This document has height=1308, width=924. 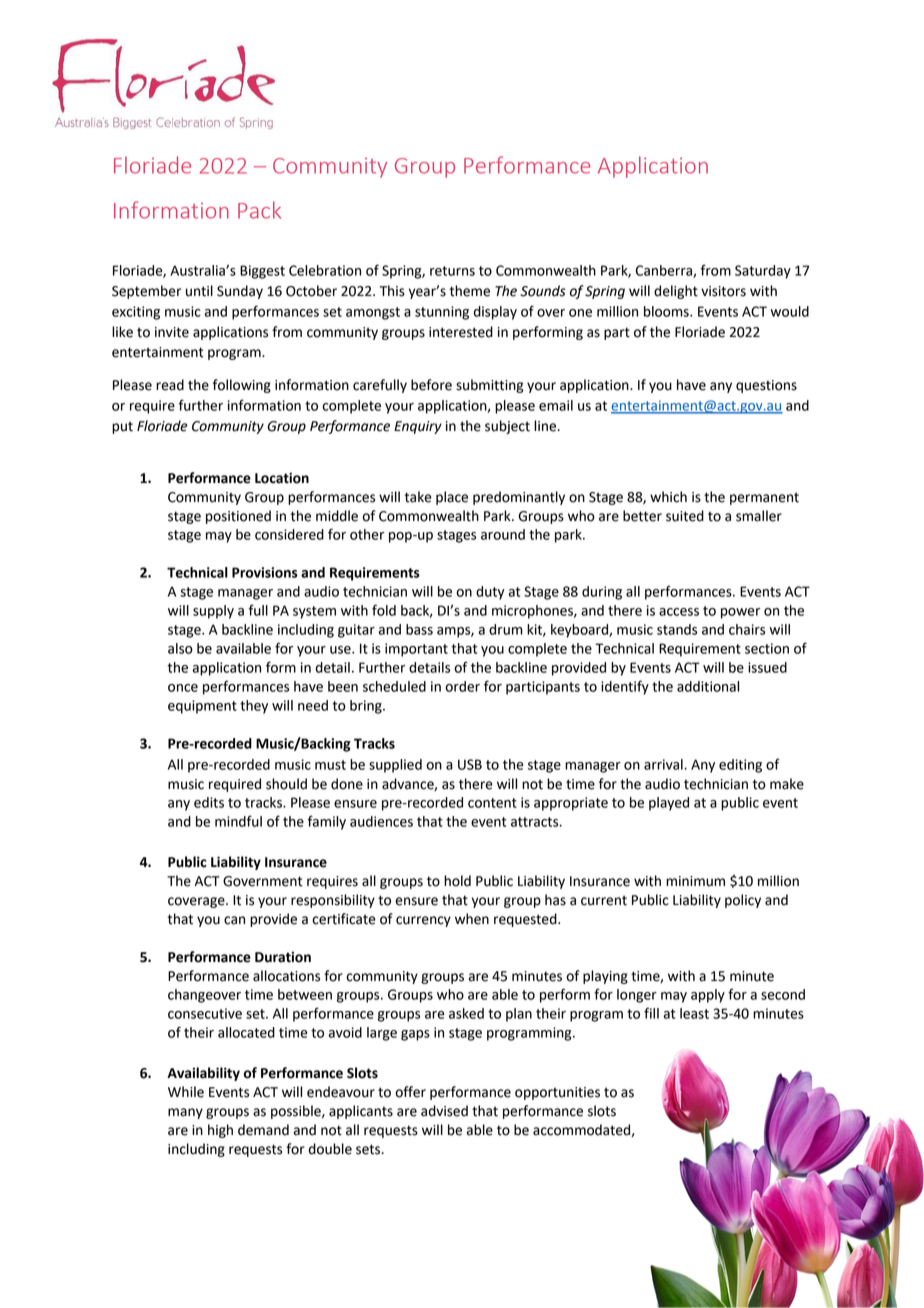 I want to click on around, so click(x=503, y=534).
